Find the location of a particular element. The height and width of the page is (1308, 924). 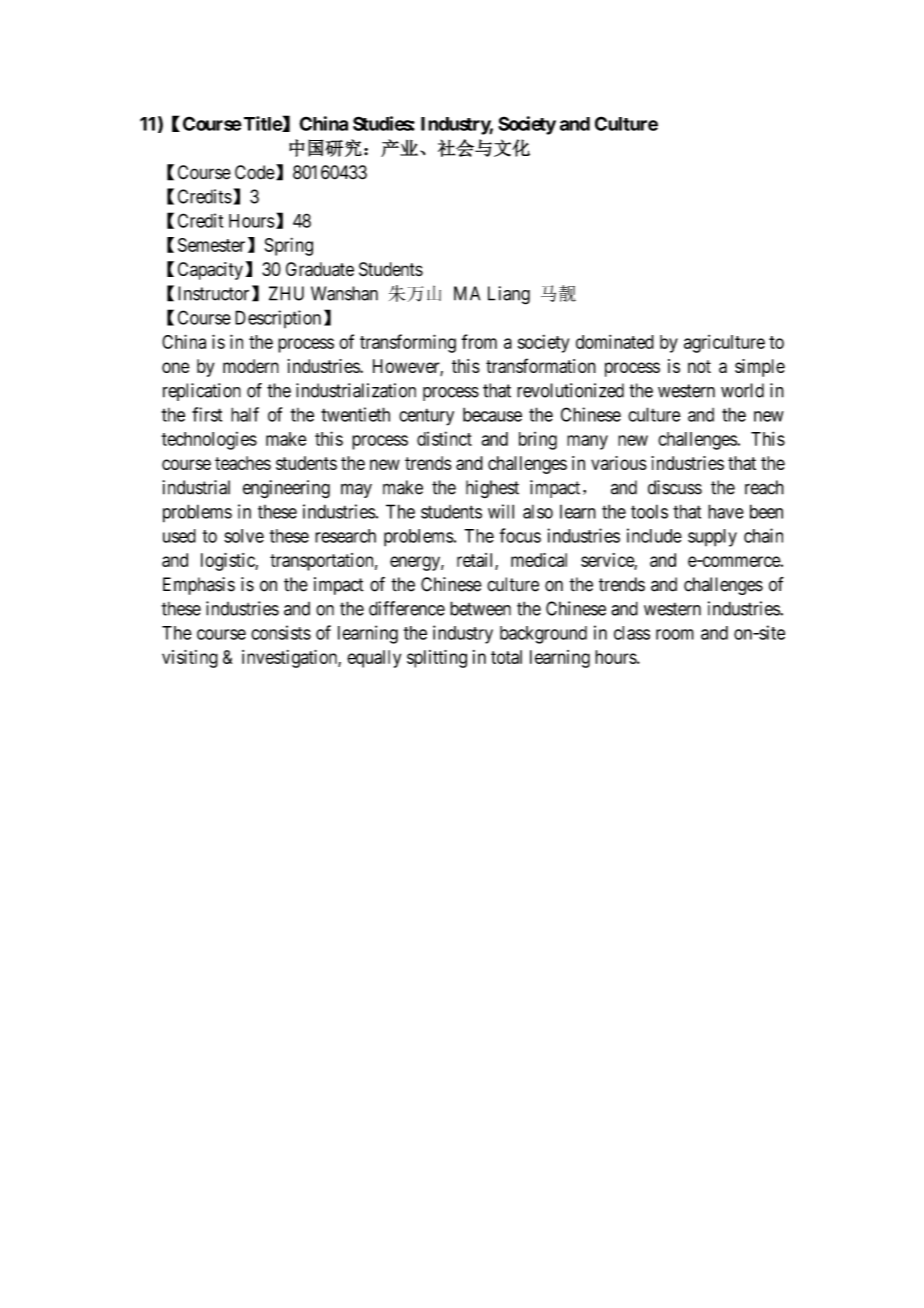

will is located at coordinates (501, 511).
